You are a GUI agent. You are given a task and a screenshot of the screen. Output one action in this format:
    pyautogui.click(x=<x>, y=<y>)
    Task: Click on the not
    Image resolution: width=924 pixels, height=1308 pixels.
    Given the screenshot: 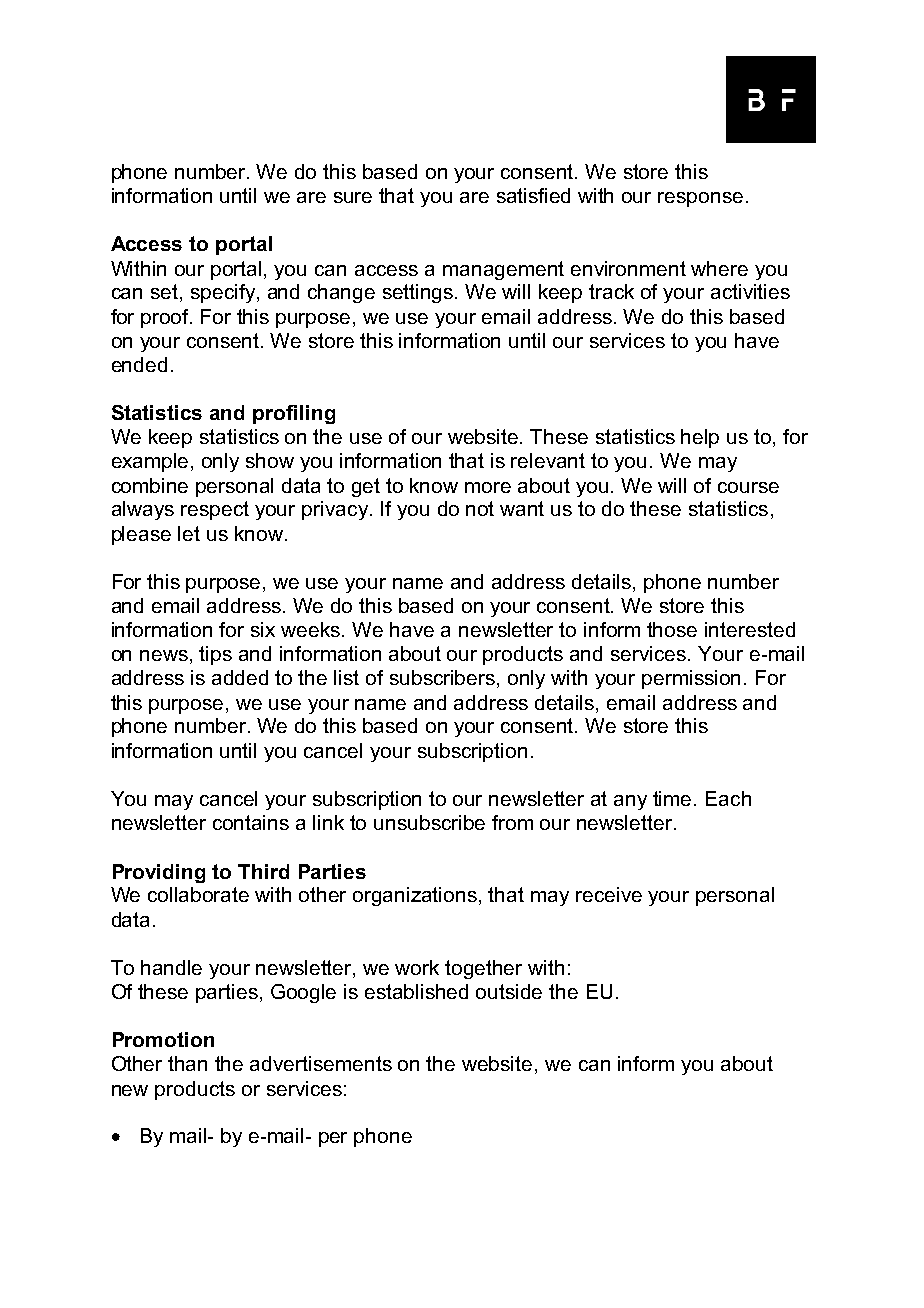 What is the action you would take?
    pyautogui.click(x=480, y=508)
